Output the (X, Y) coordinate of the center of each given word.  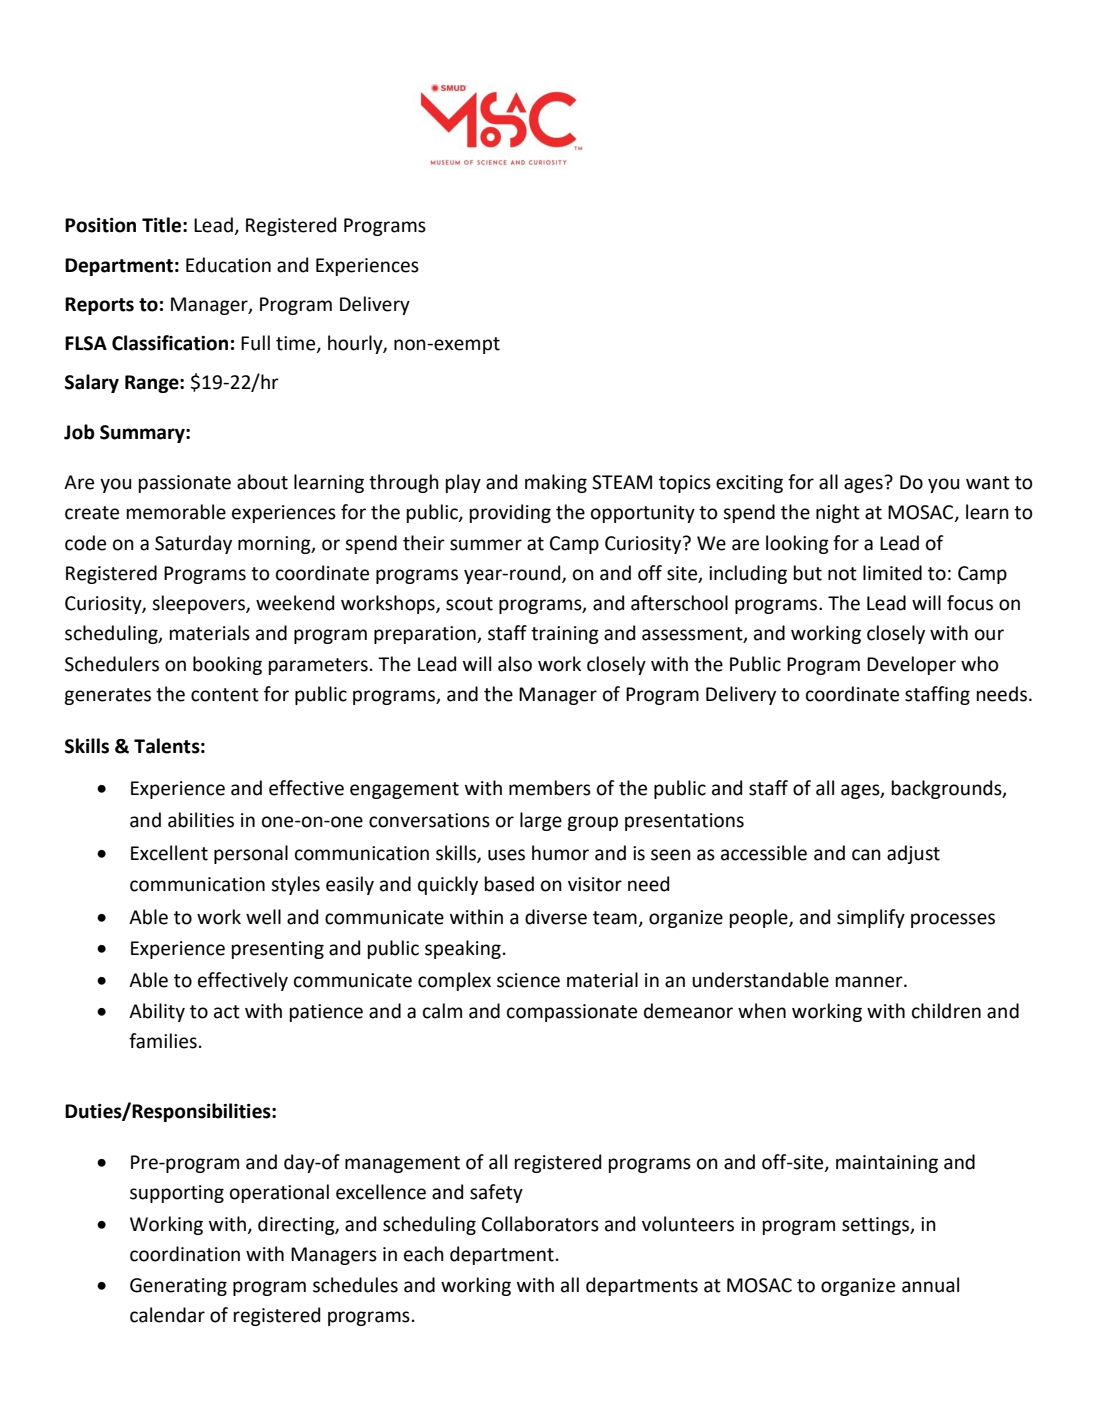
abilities (201, 820)
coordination (185, 1254)
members (550, 788)
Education (228, 265)
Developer (911, 665)
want (988, 483)
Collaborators (540, 1224)
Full (255, 343)
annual (930, 1285)
